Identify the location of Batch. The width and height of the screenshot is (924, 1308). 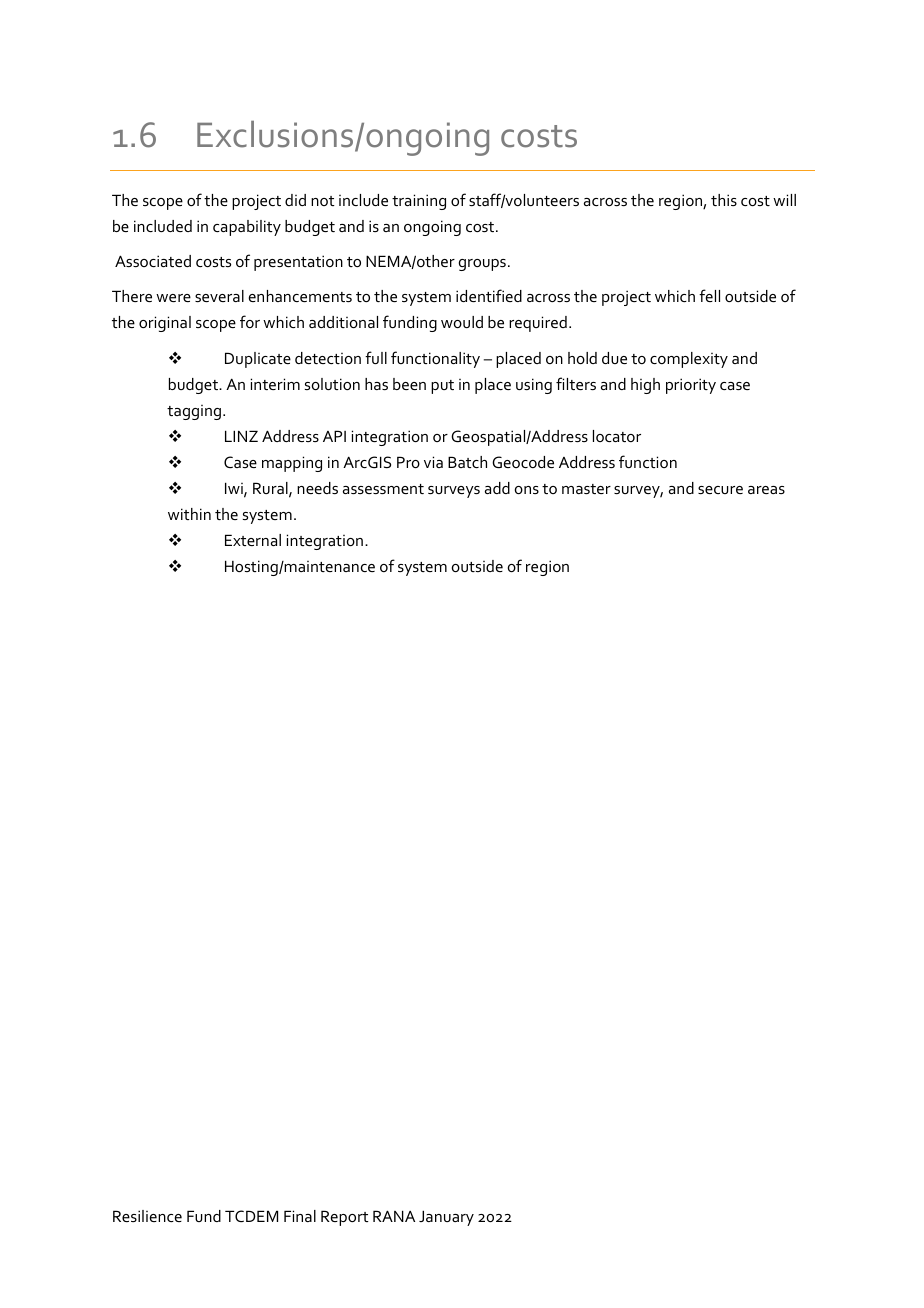
(467, 462).
